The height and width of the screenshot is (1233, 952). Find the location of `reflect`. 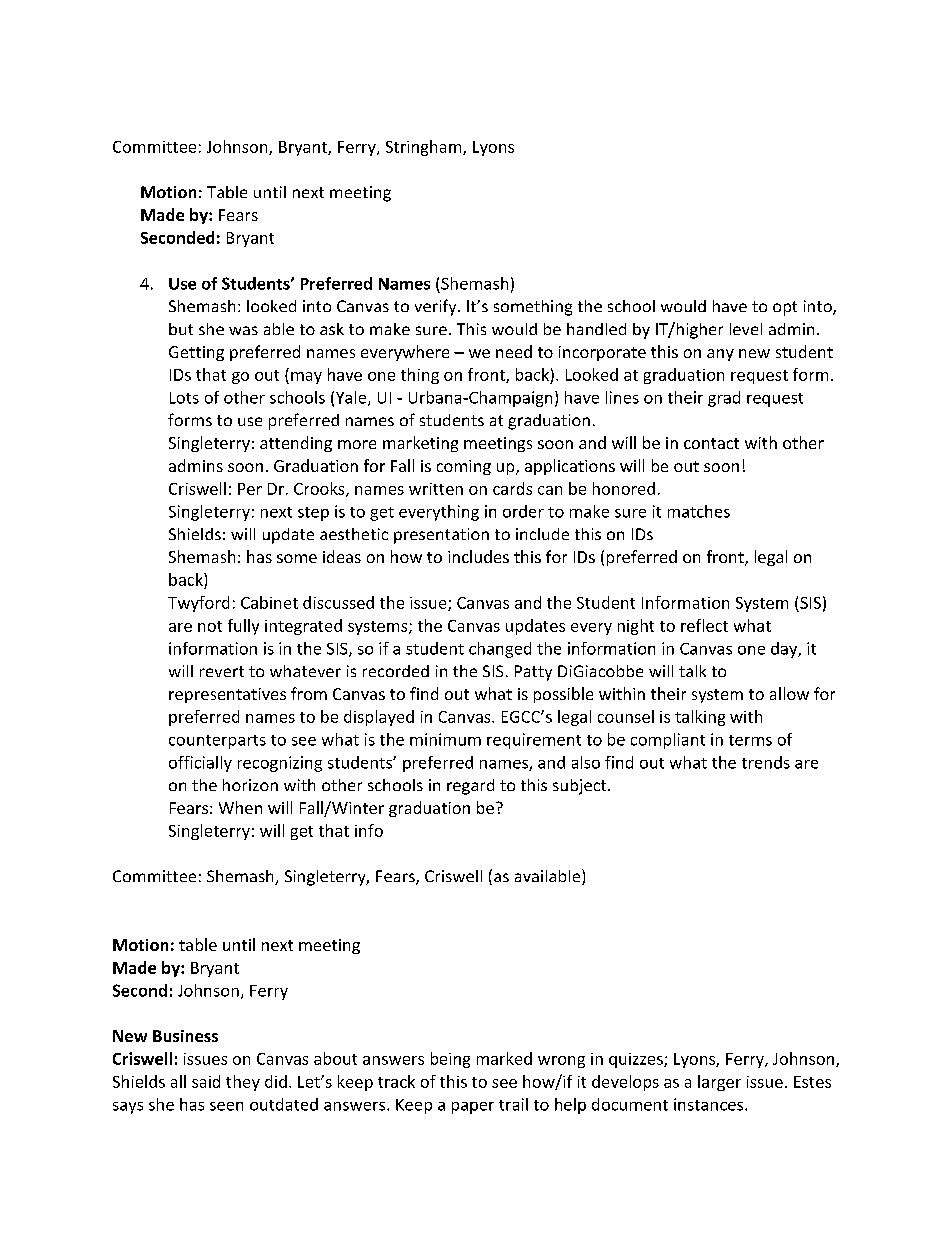

reflect is located at coordinates (704, 625).
